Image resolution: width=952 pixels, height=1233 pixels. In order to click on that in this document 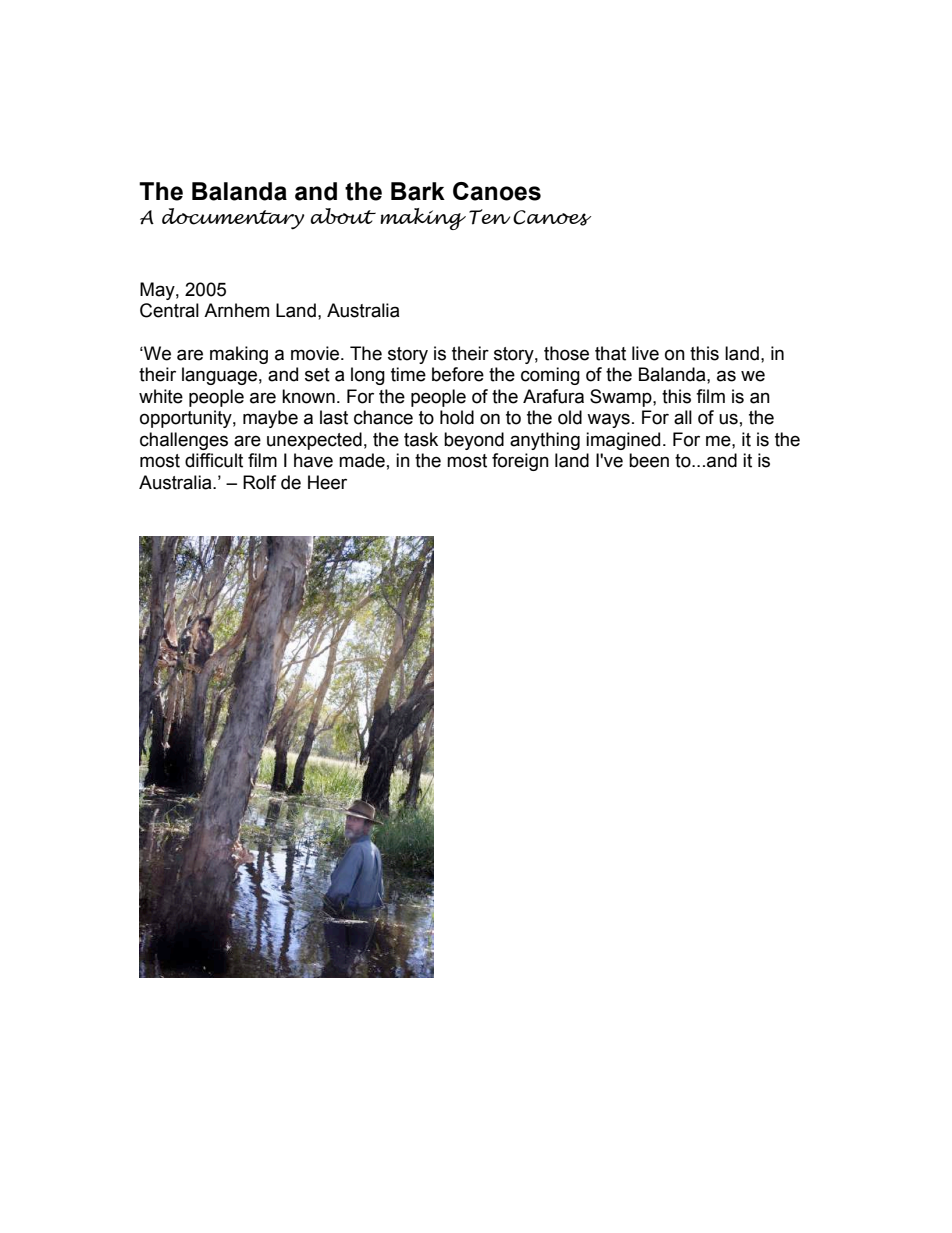, I will do `click(610, 353)`.
